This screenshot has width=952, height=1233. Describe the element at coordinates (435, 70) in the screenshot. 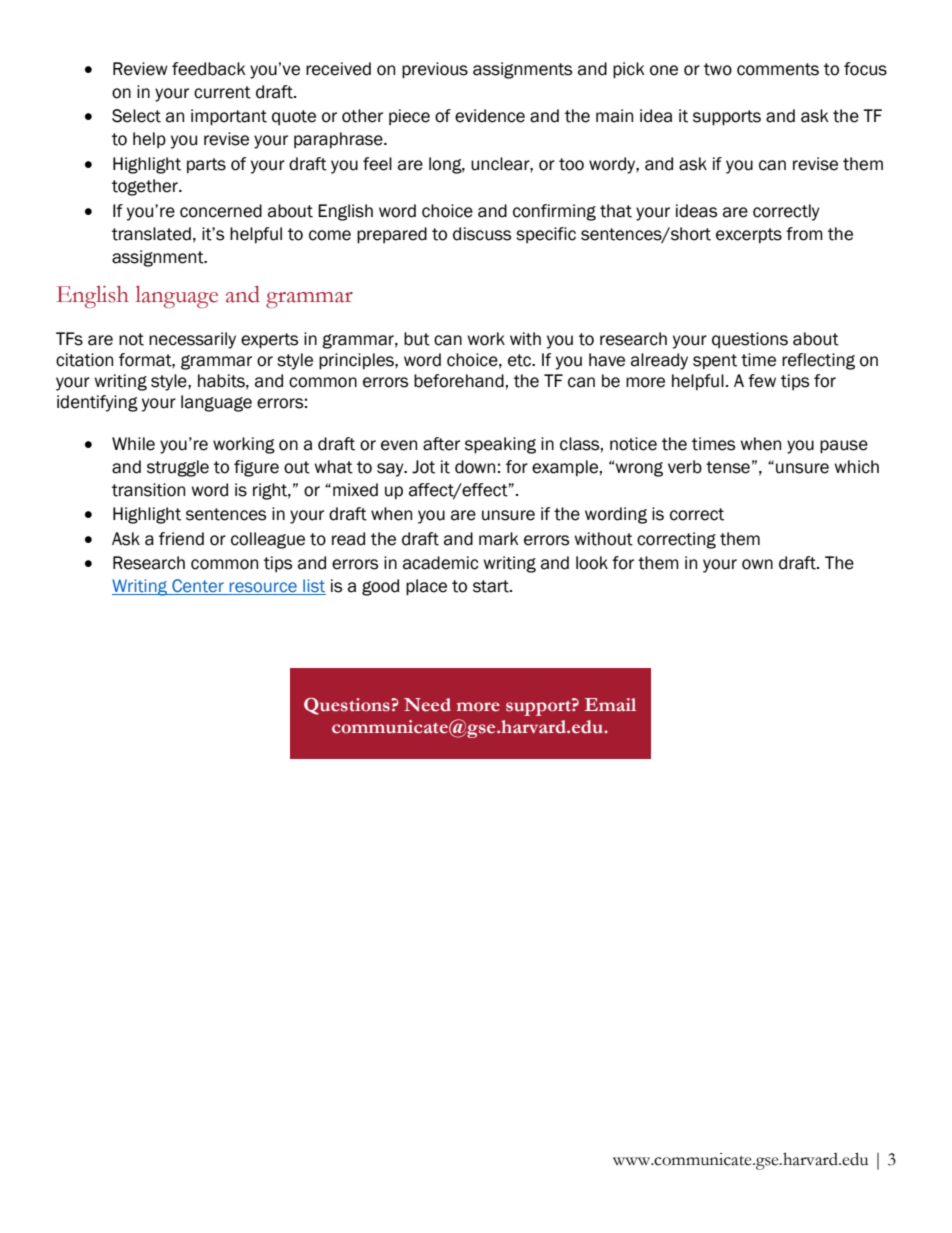

I see `previous` at that location.
